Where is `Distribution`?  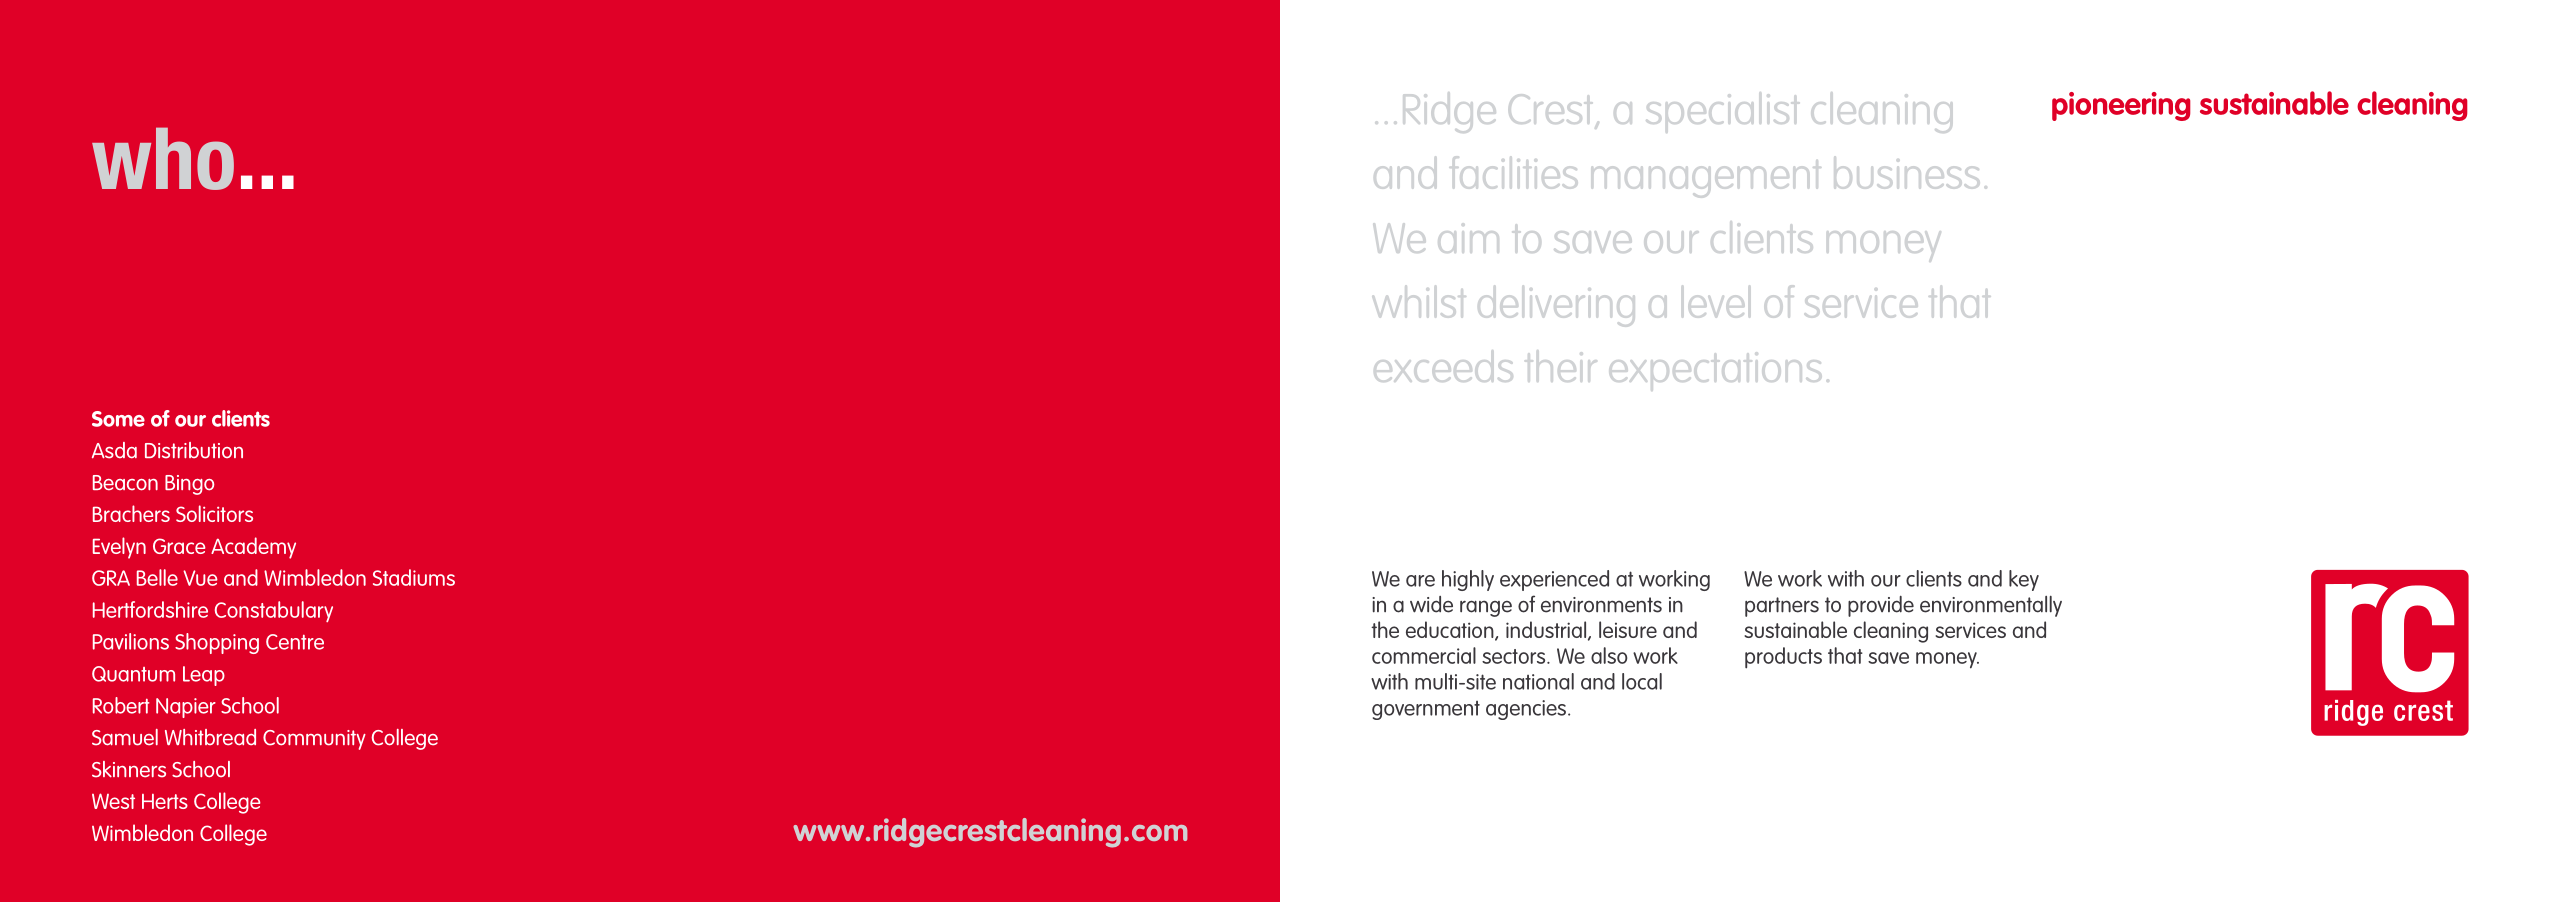
Distribution is located at coordinates (194, 450).
